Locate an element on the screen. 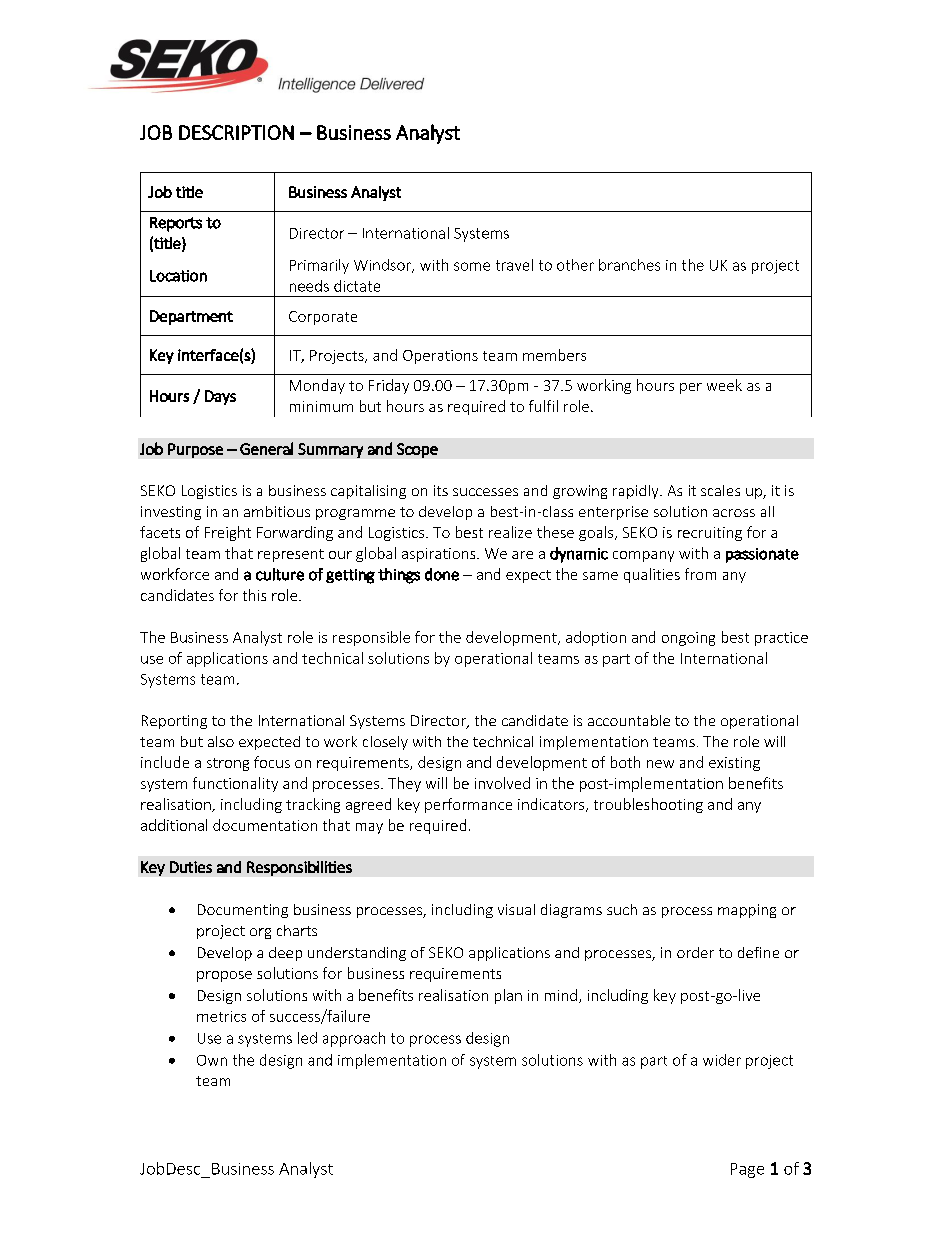  some is located at coordinates (472, 266).
